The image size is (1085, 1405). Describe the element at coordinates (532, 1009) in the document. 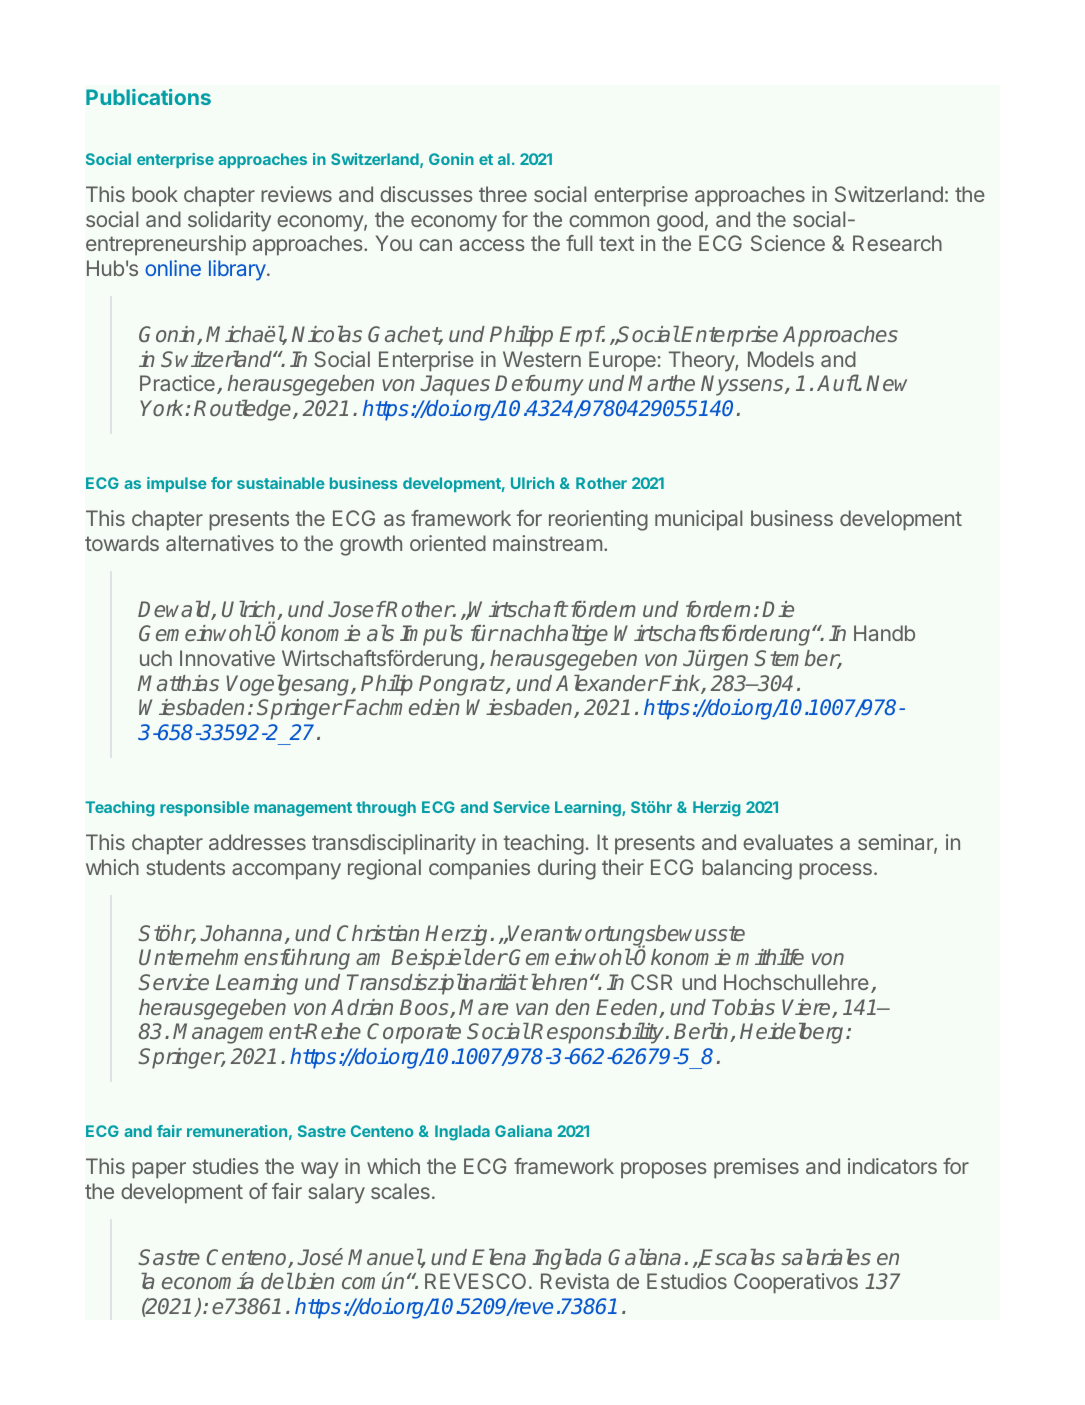

I see `van` at that location.
